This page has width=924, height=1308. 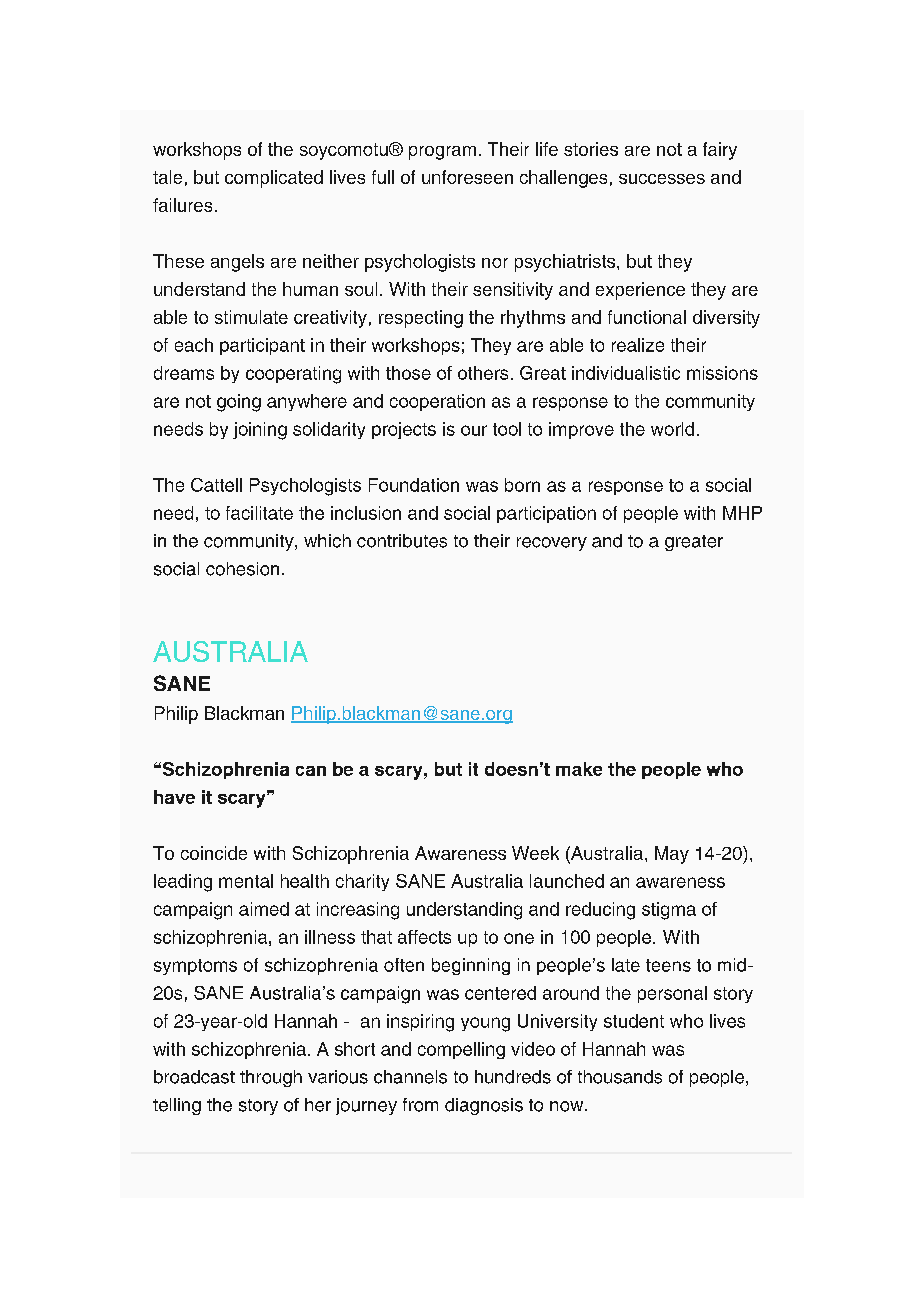 I want to click on contributes, so click(x=402, y=541).
